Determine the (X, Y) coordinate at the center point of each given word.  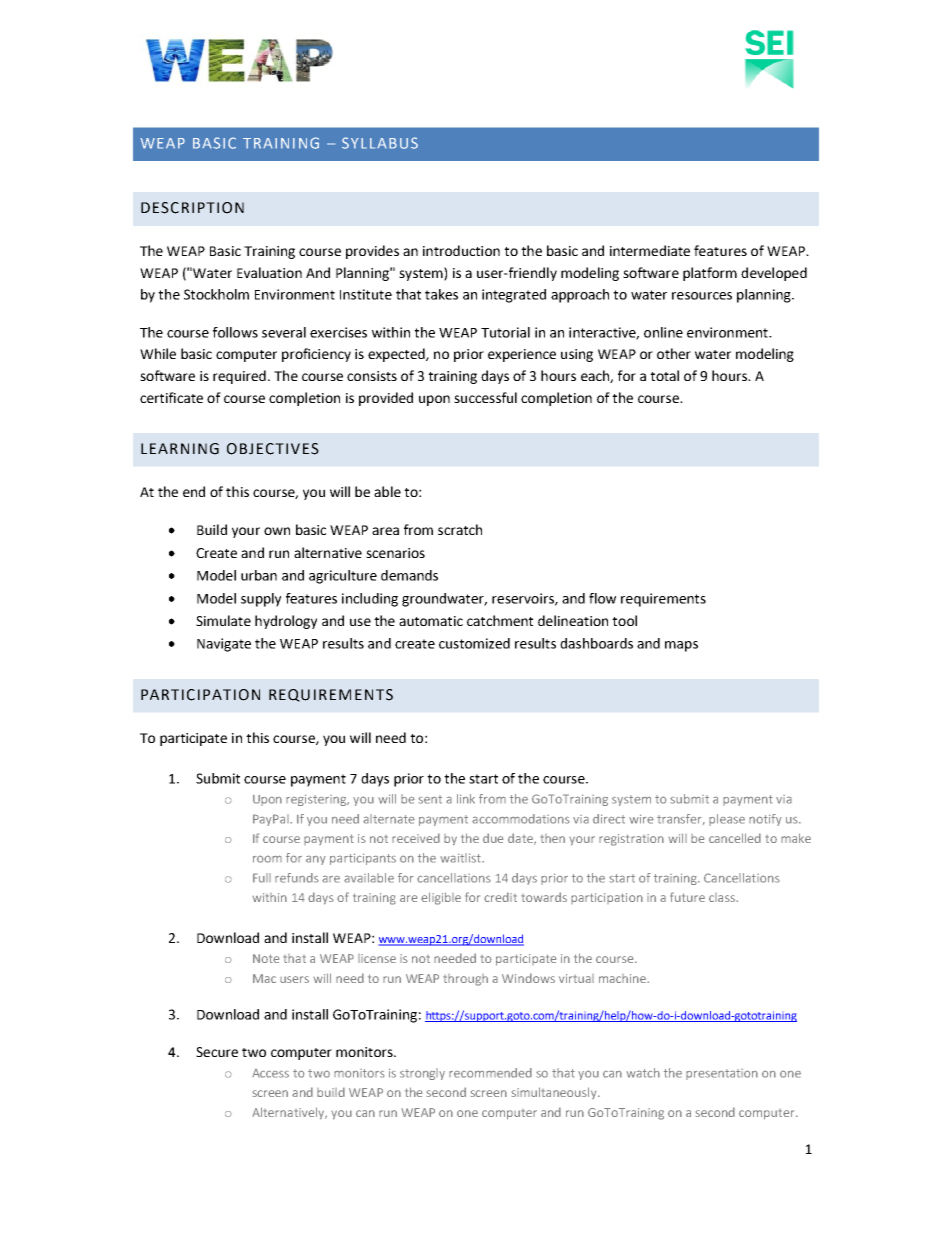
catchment (500, 620)
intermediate (650, 250)
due (493, 838)
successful (485, 397)
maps (681, 646)
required (239, 377)
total (664, 375)
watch (643, 1073)
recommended (490, 1073)
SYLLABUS (380, 143)
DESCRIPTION (192, 208)
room (267, 859)
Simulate (223, 620)
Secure (217, 1052)
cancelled (735, 838)
